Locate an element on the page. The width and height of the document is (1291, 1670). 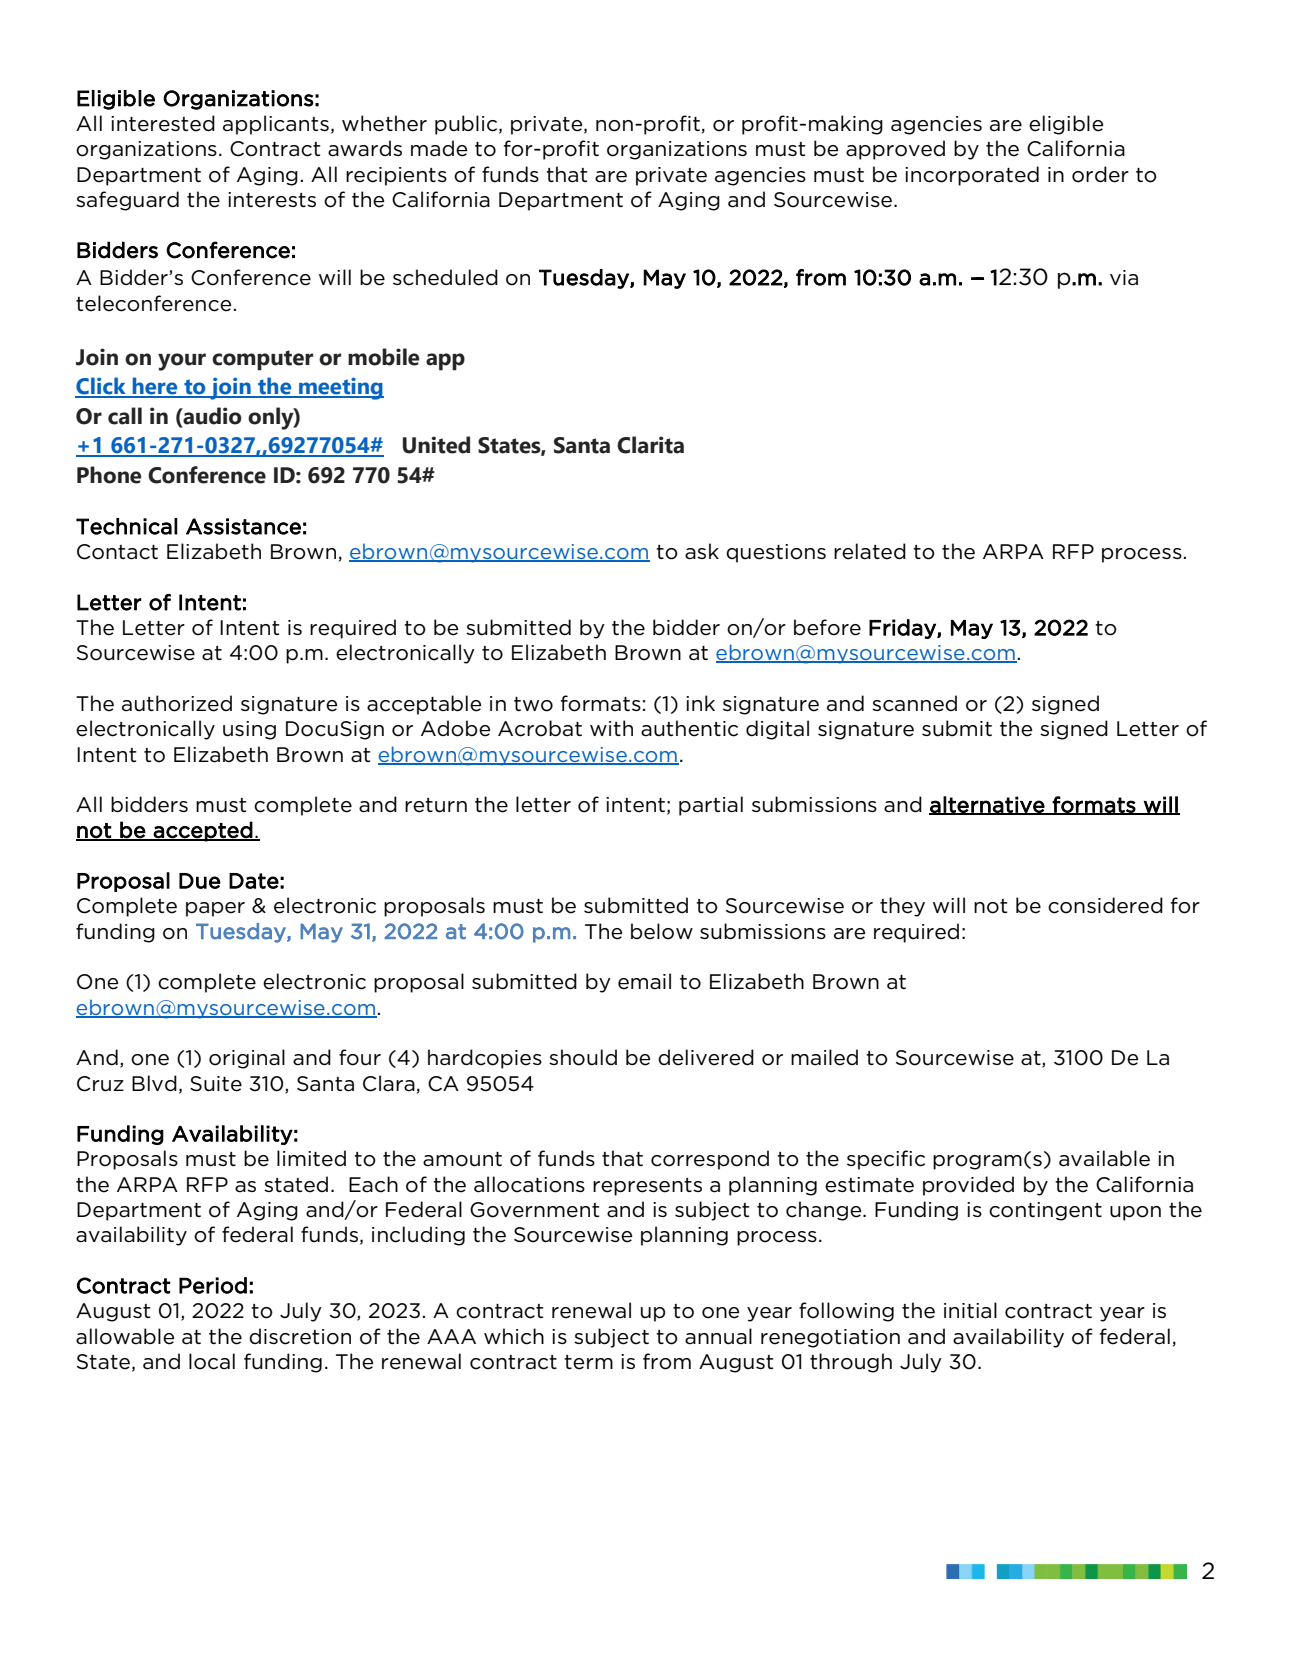
paper is located at coordinates (215, 909).
